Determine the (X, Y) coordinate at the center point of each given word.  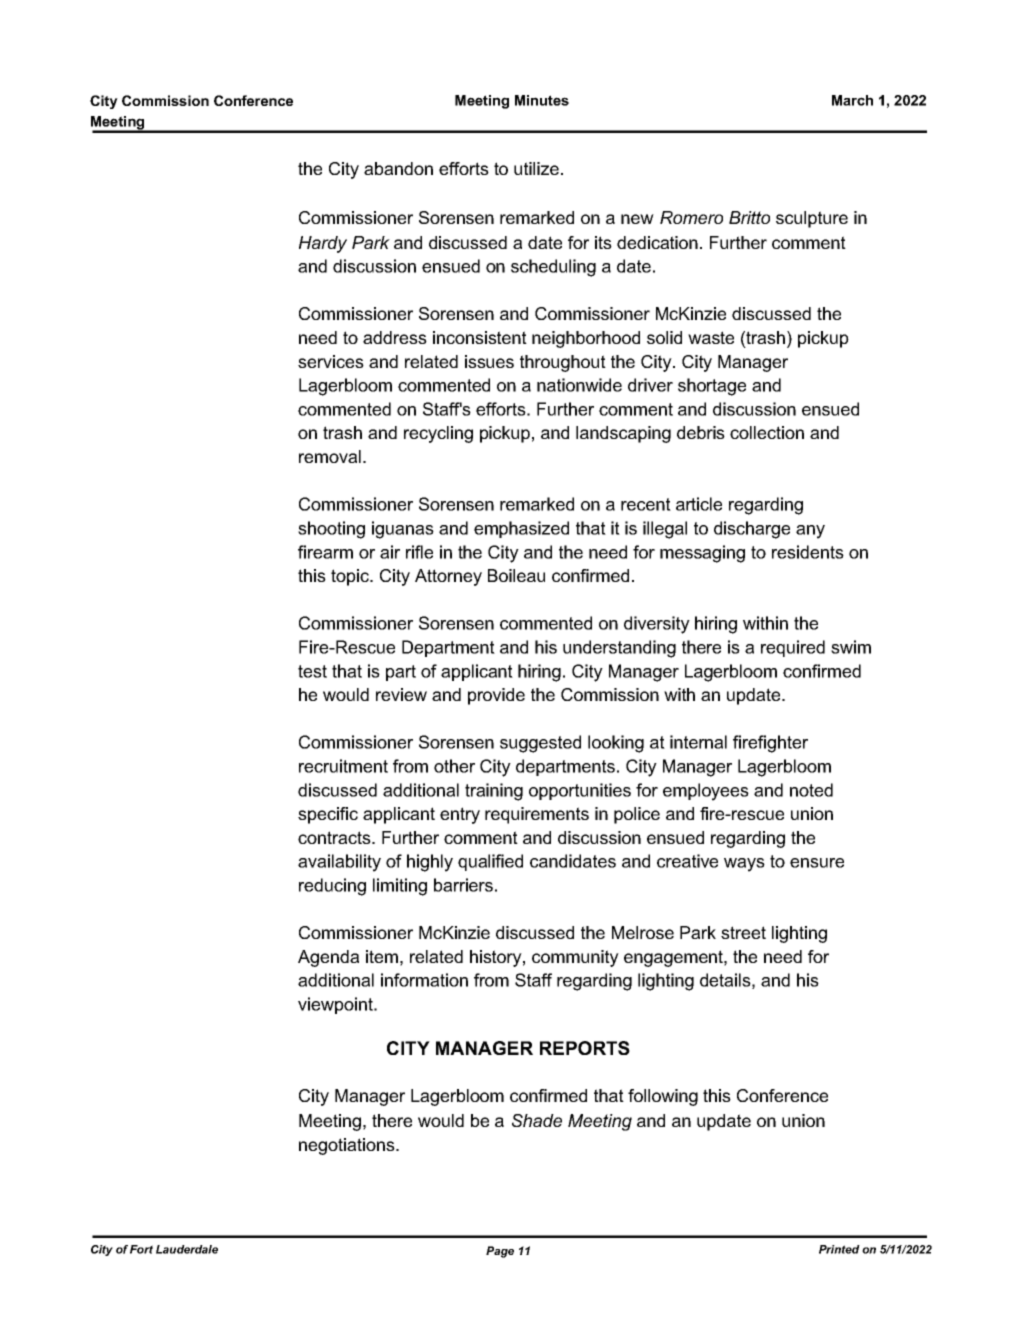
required (793, 648)
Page (500, 1252)
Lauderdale (187, 1249)
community (575, 958)
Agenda (328, 958)
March (852, 100)
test (312, 671)
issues (489, 361)
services (331, 361)
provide (496, 696)
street (743, 932)
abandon (398, 168)
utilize (538, 168)
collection (767, 432)
